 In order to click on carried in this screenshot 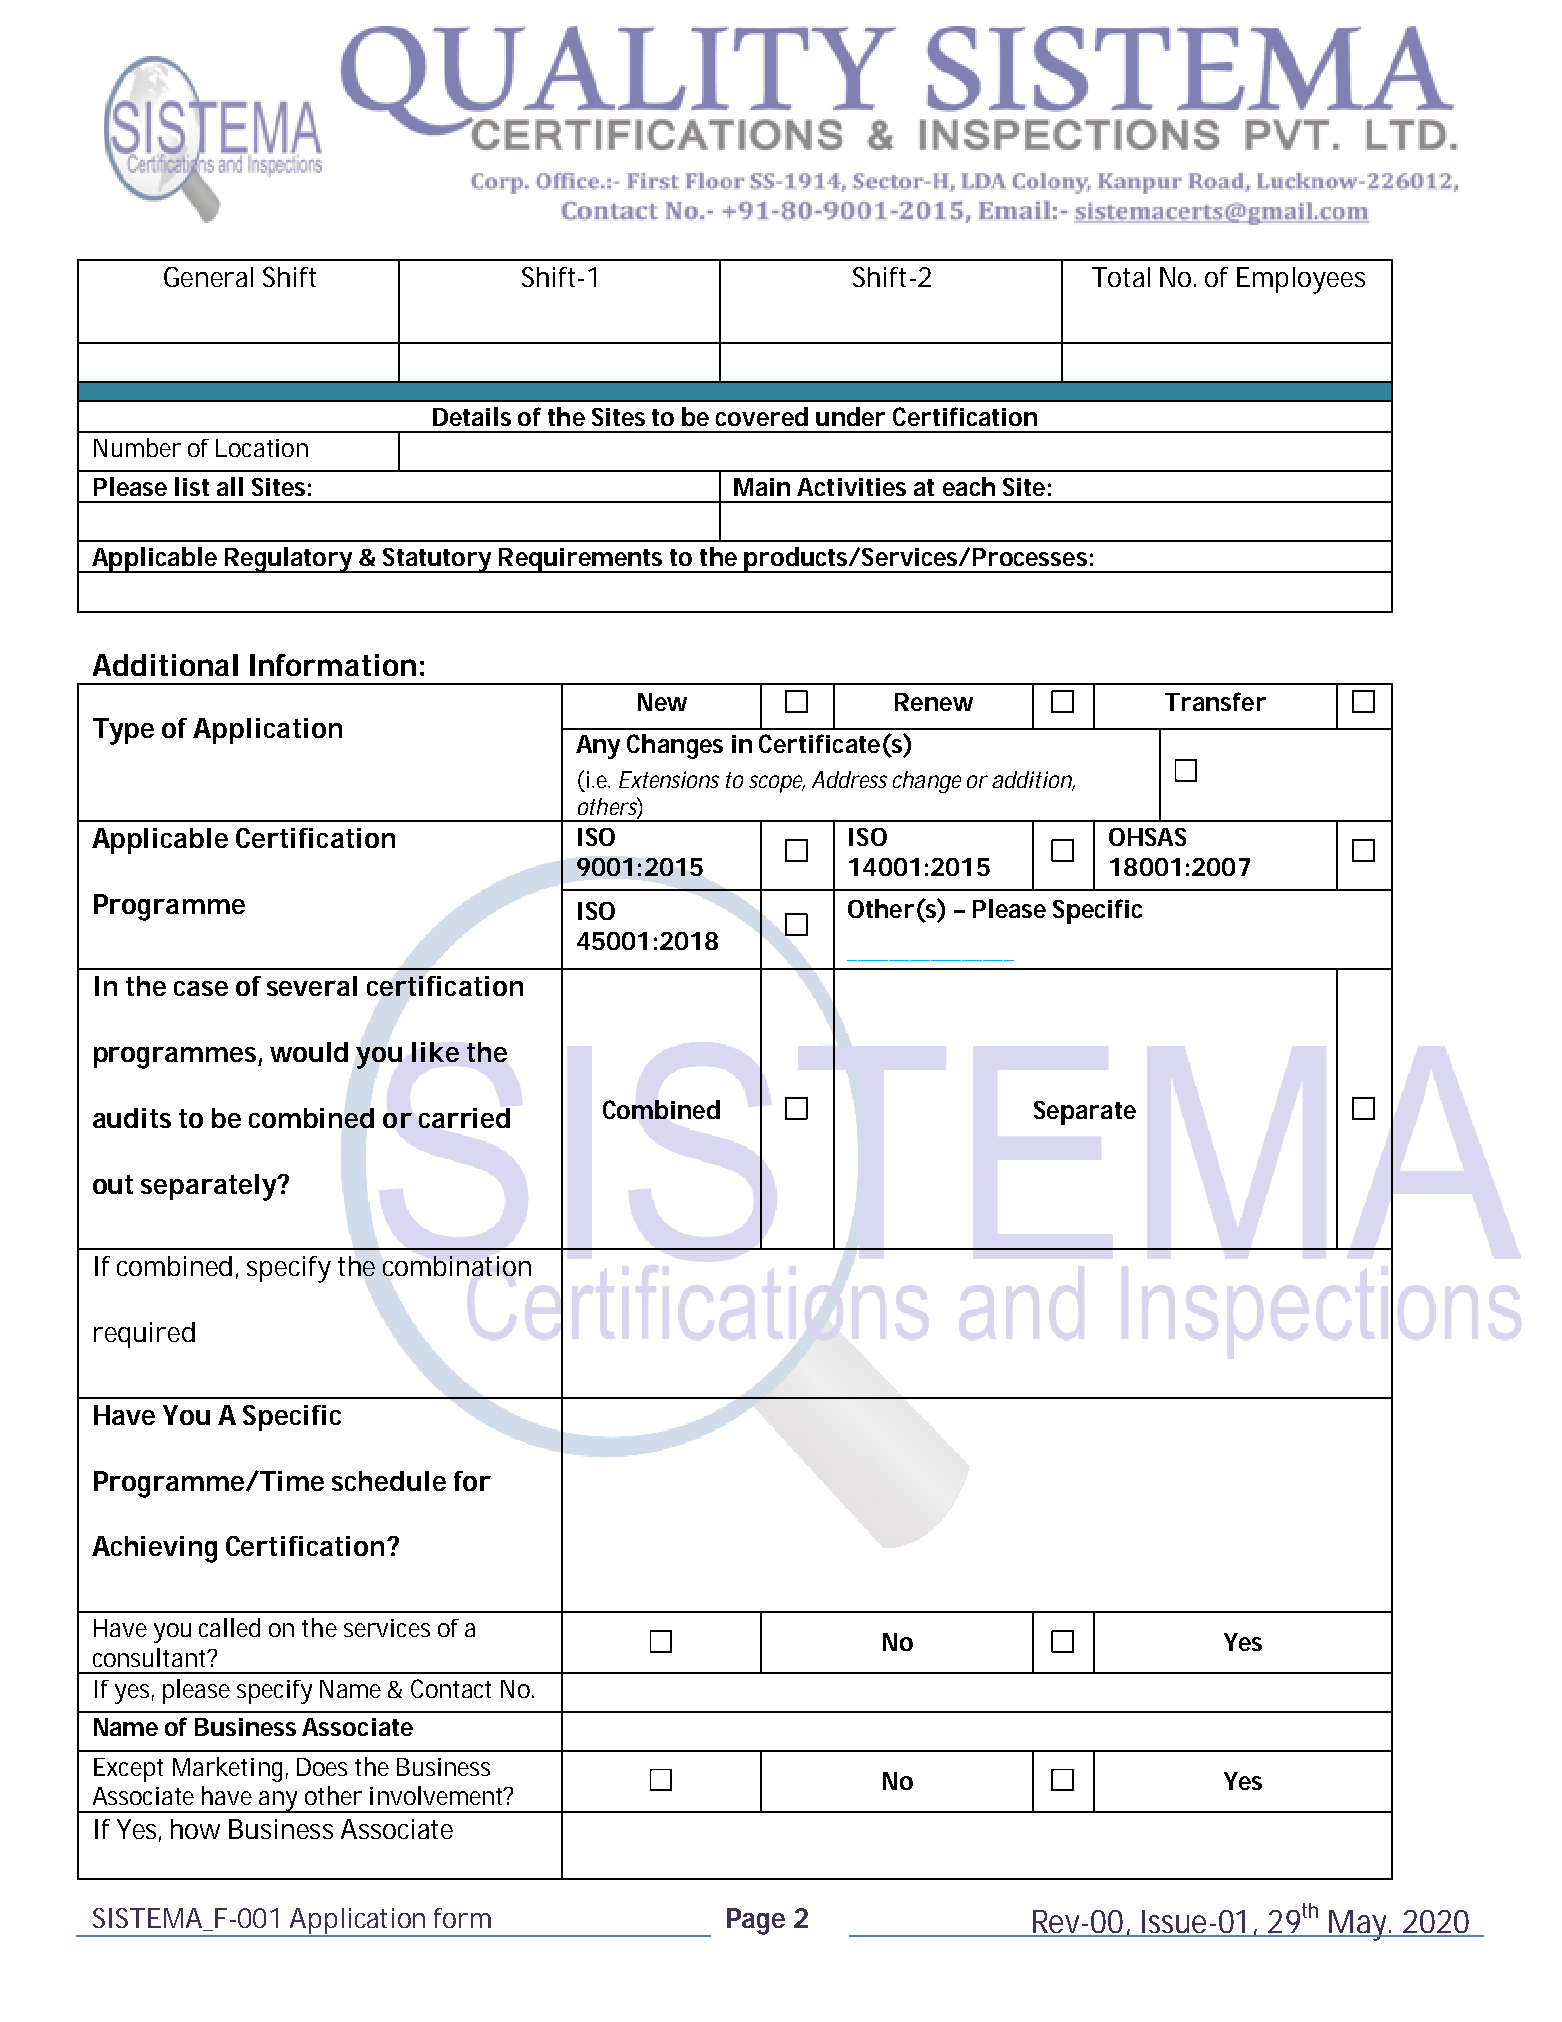, I will do `click(464, 1118)`.
